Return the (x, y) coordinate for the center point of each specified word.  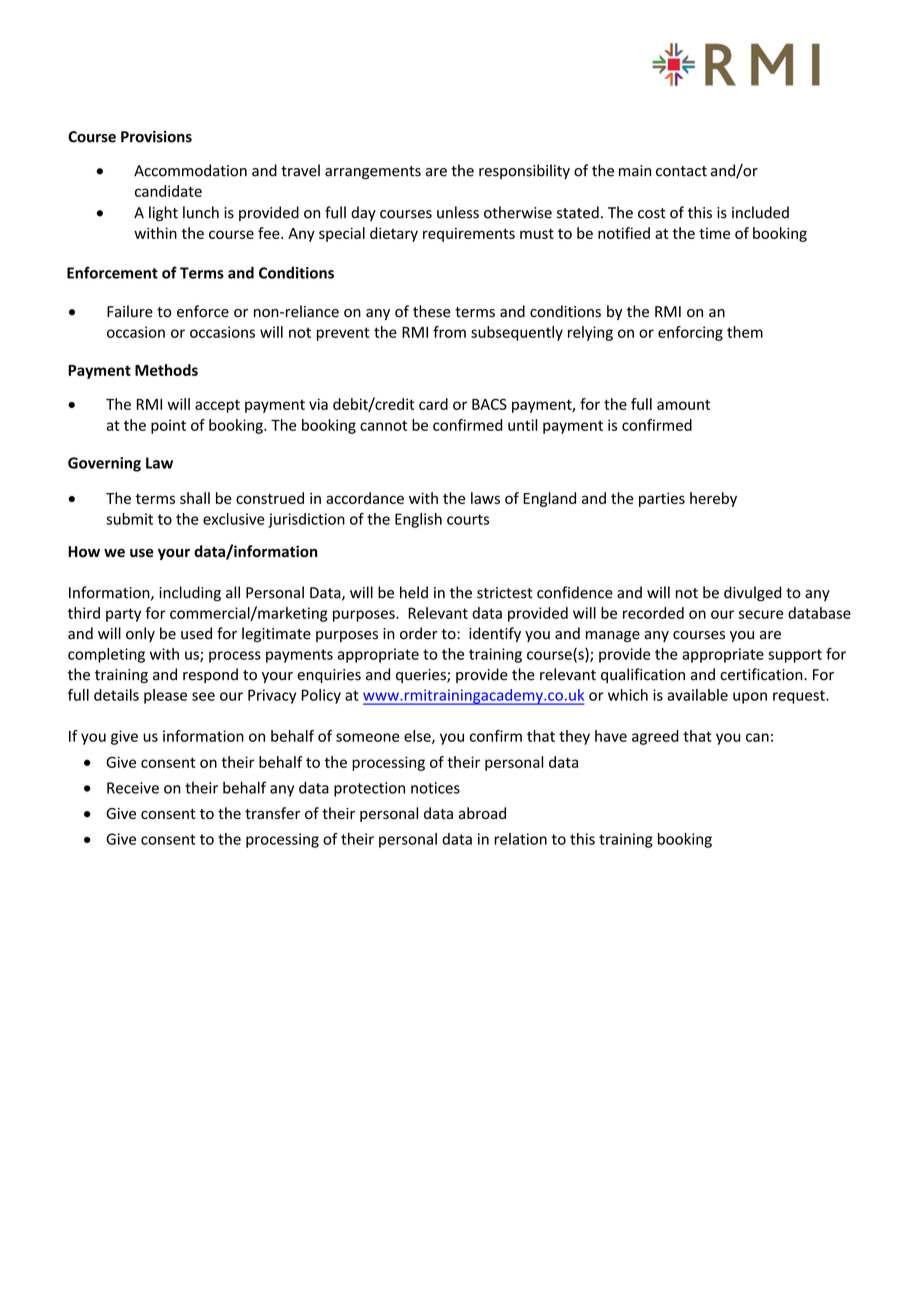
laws (485, 498)
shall (195, 498)
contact (681, 171)
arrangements (373, 173)
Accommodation (190, 170)
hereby (713, 499)
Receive (133, 788)
